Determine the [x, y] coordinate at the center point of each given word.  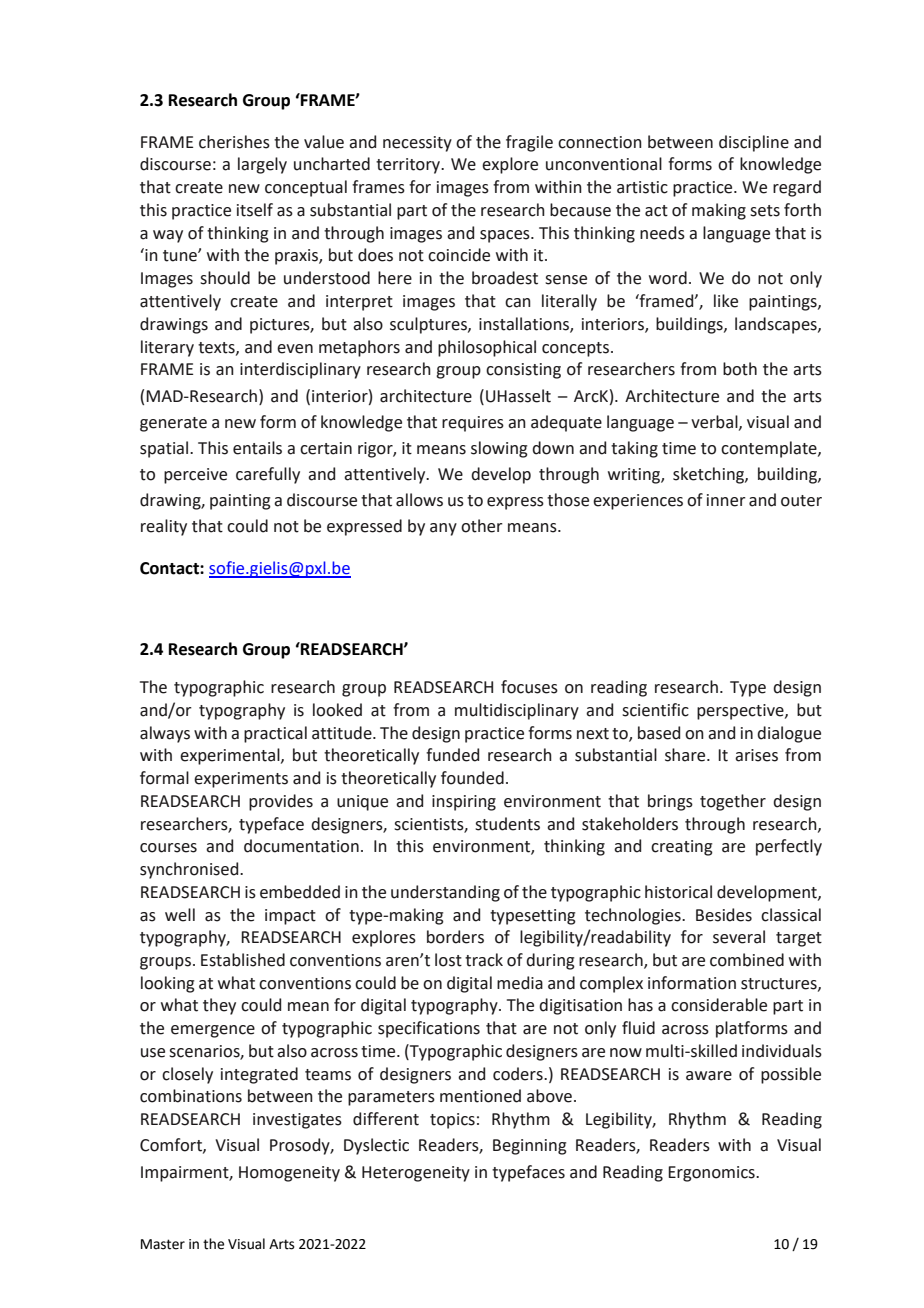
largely [262, 165]
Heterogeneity [416, 1174]
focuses [529, 687]
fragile [529, 143]
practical [275, 734]
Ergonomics [712, 1174]
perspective [741, 712]
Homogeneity [289, 1174]
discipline [754, 143]
